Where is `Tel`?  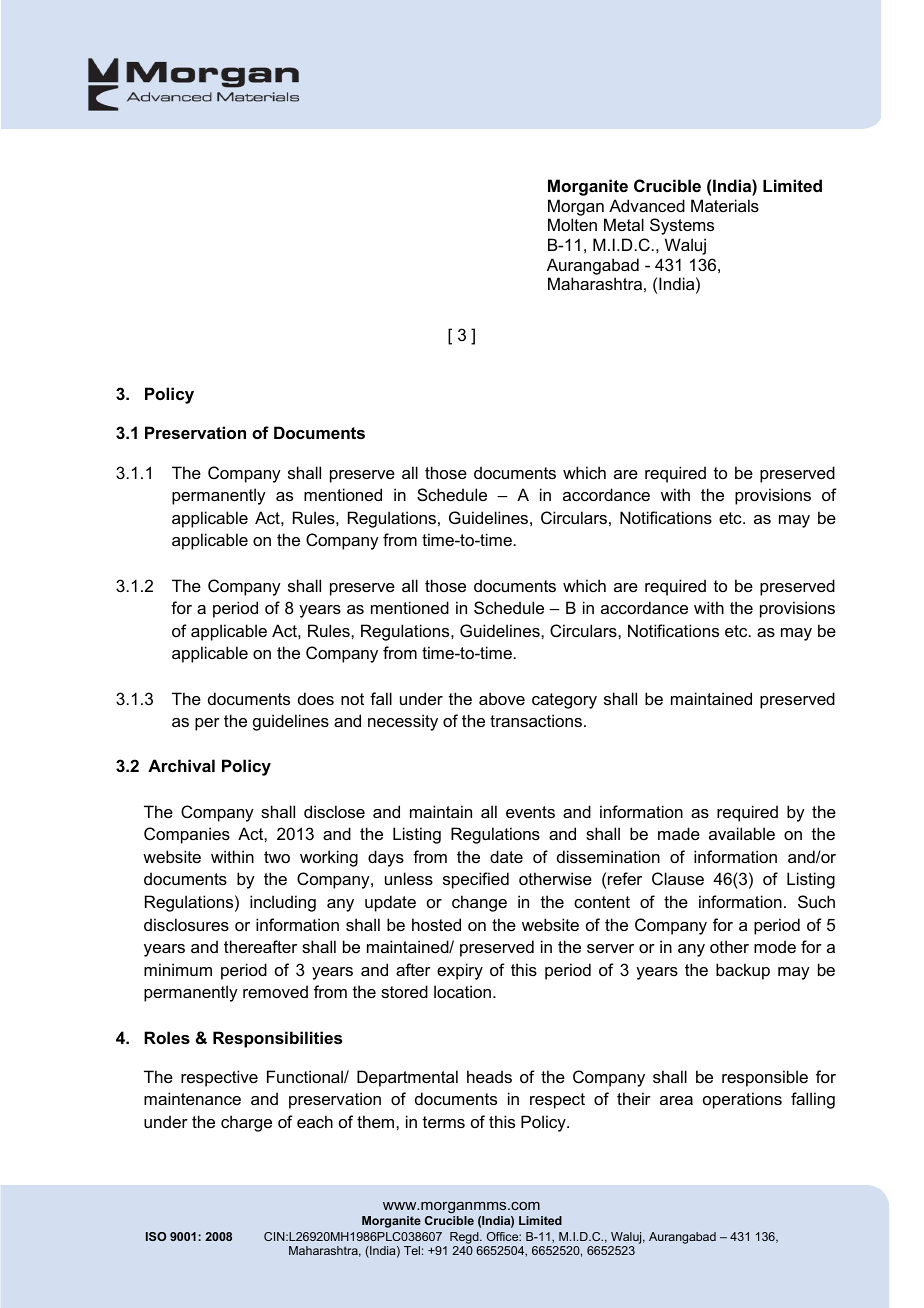 Tel is located at coordinates (412, 1250).
